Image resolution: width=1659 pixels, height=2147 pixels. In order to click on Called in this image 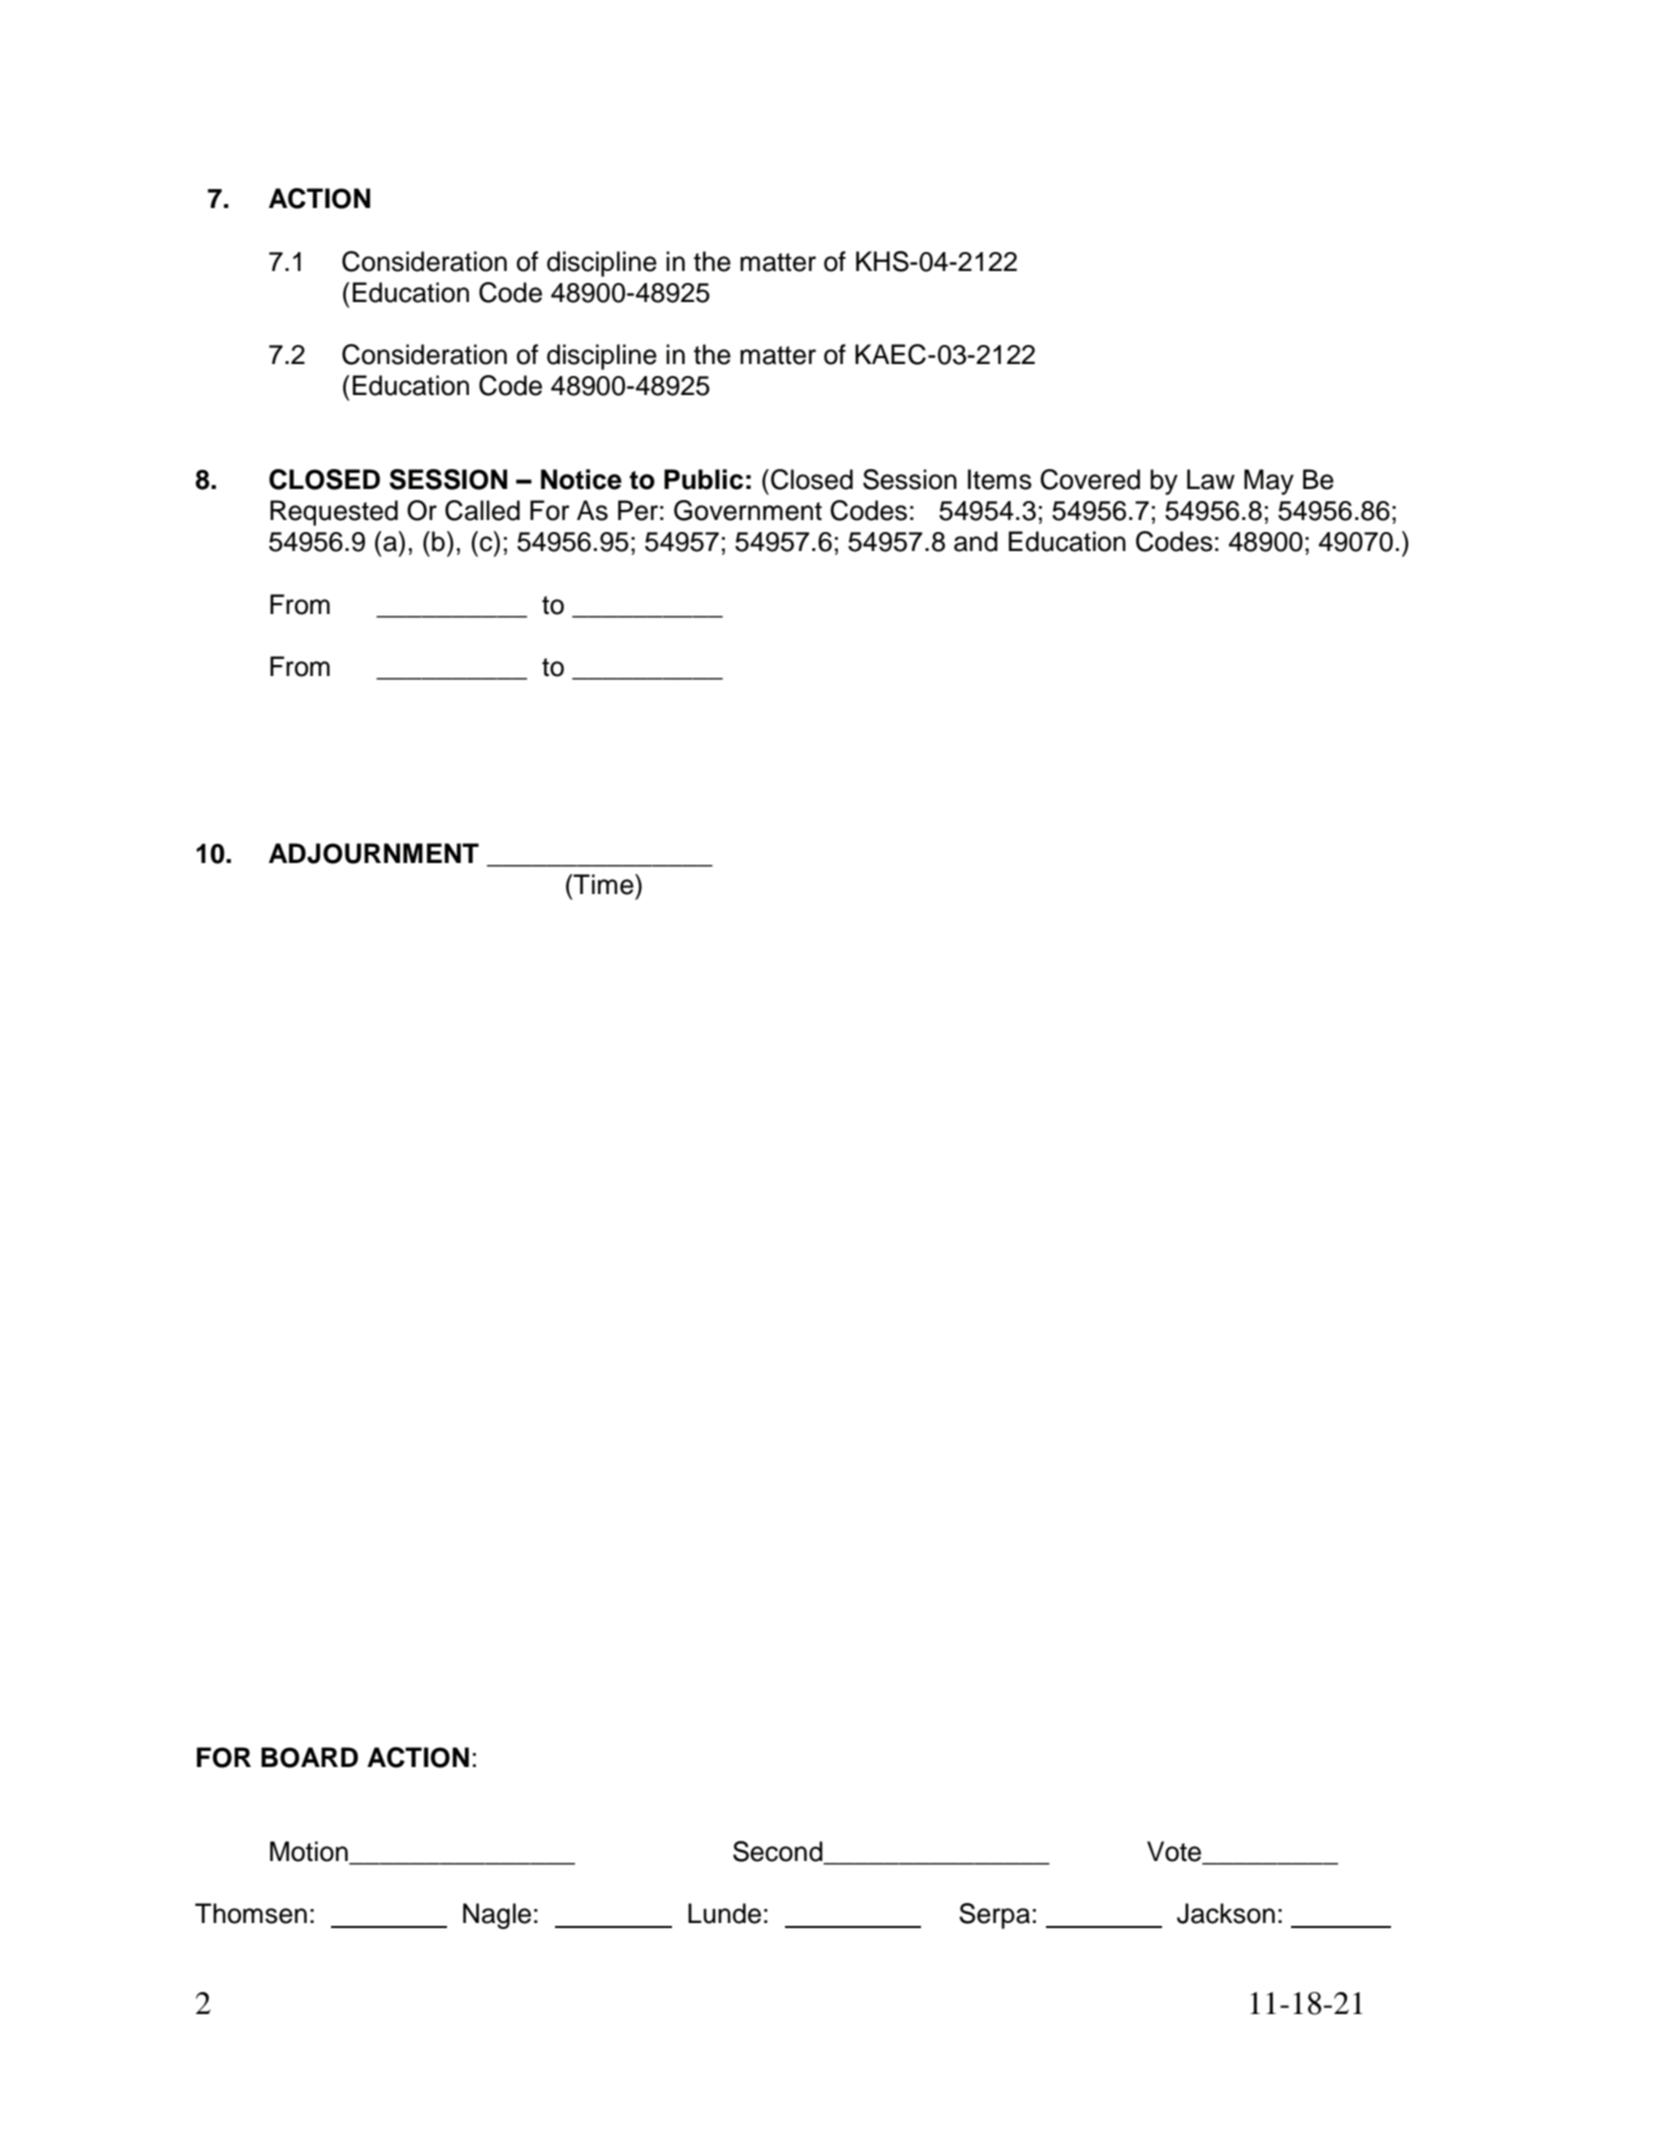, I will do `click(482, 510)`.
